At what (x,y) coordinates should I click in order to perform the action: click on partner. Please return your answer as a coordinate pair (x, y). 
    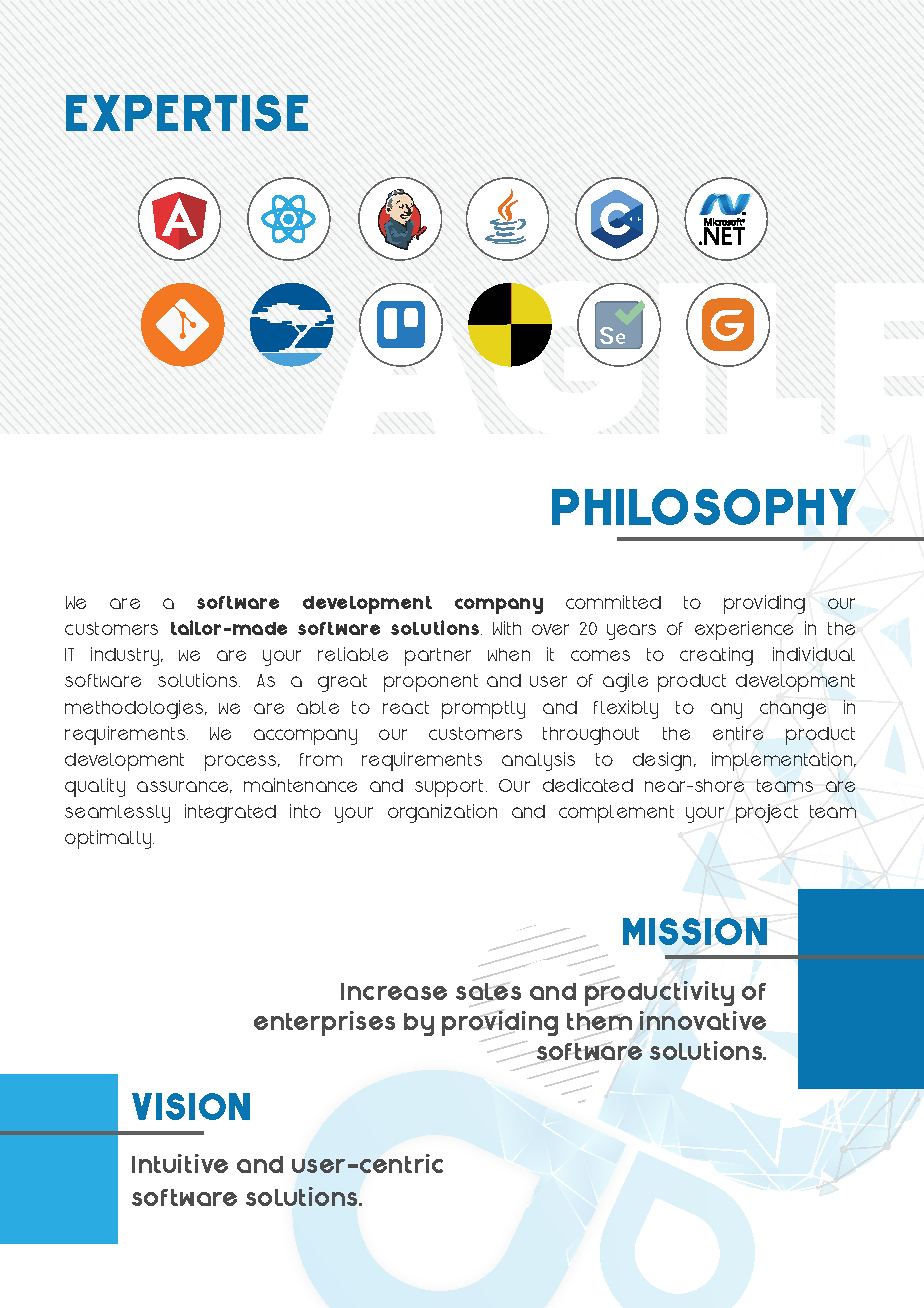
    Looking at the image, I should click on (438, 657).
